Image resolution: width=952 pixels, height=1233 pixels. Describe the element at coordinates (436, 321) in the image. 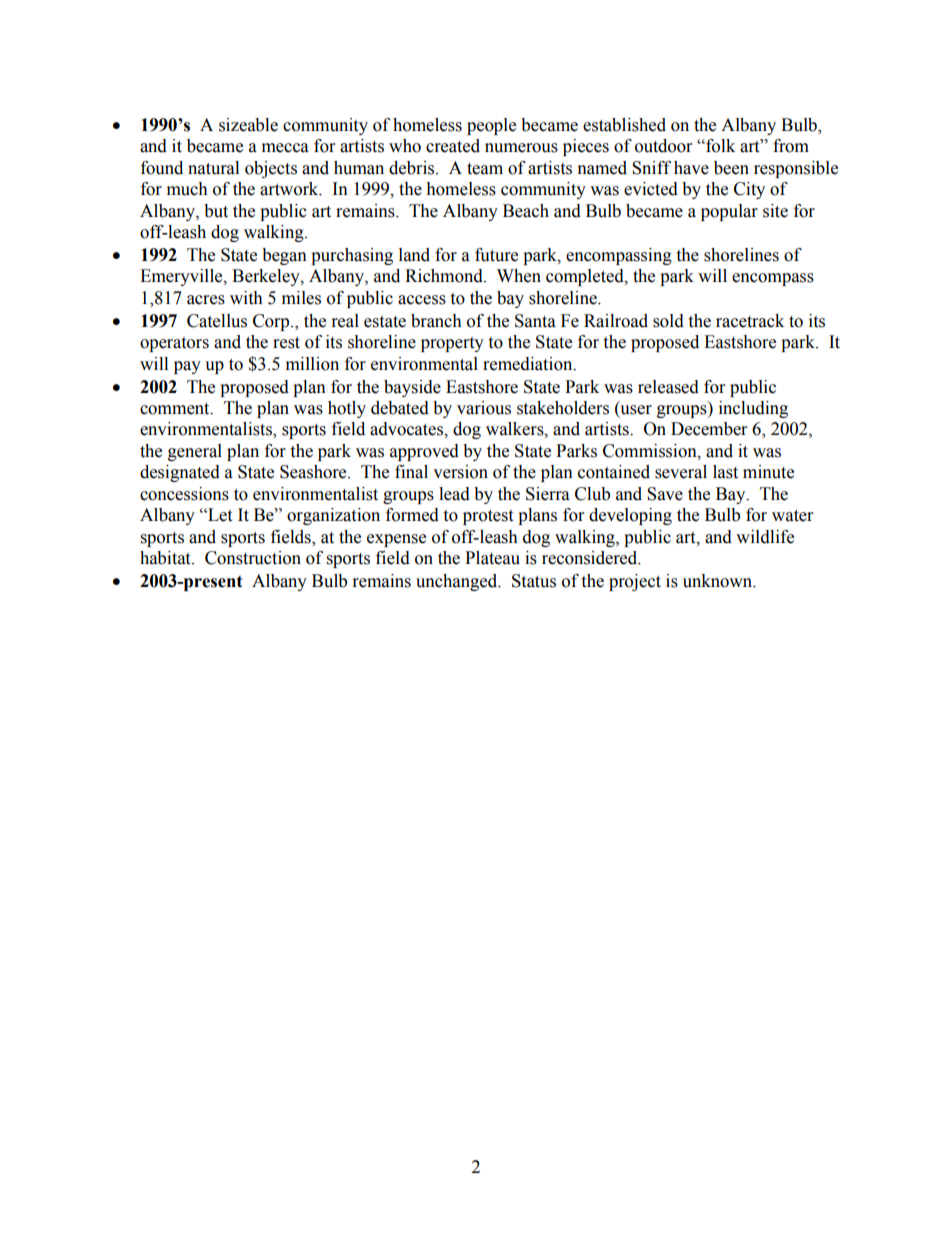

I see `branch` at that location.
